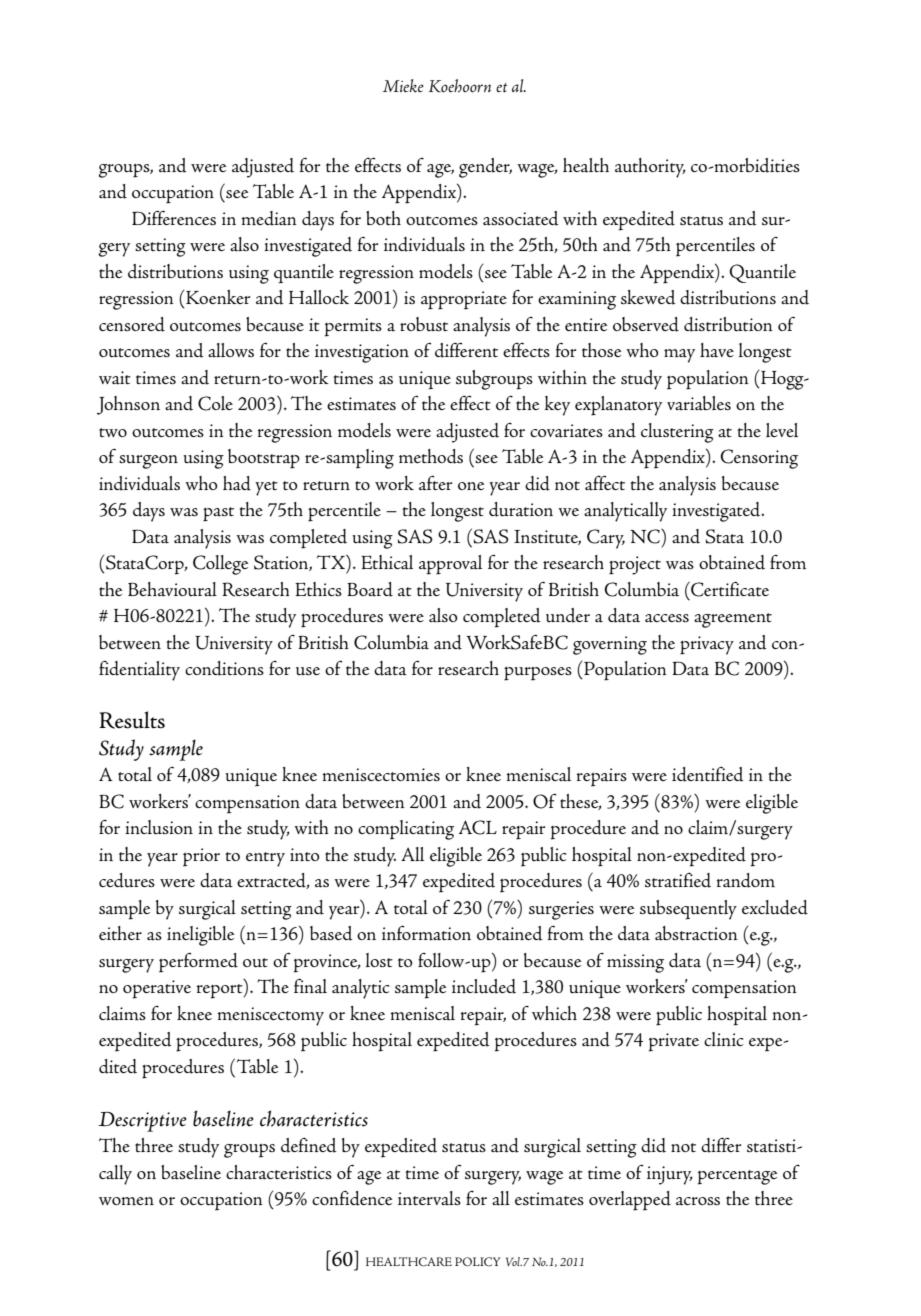  Describe the element at coordinates (677, 433) in the page. I see `clustering` at that location.
